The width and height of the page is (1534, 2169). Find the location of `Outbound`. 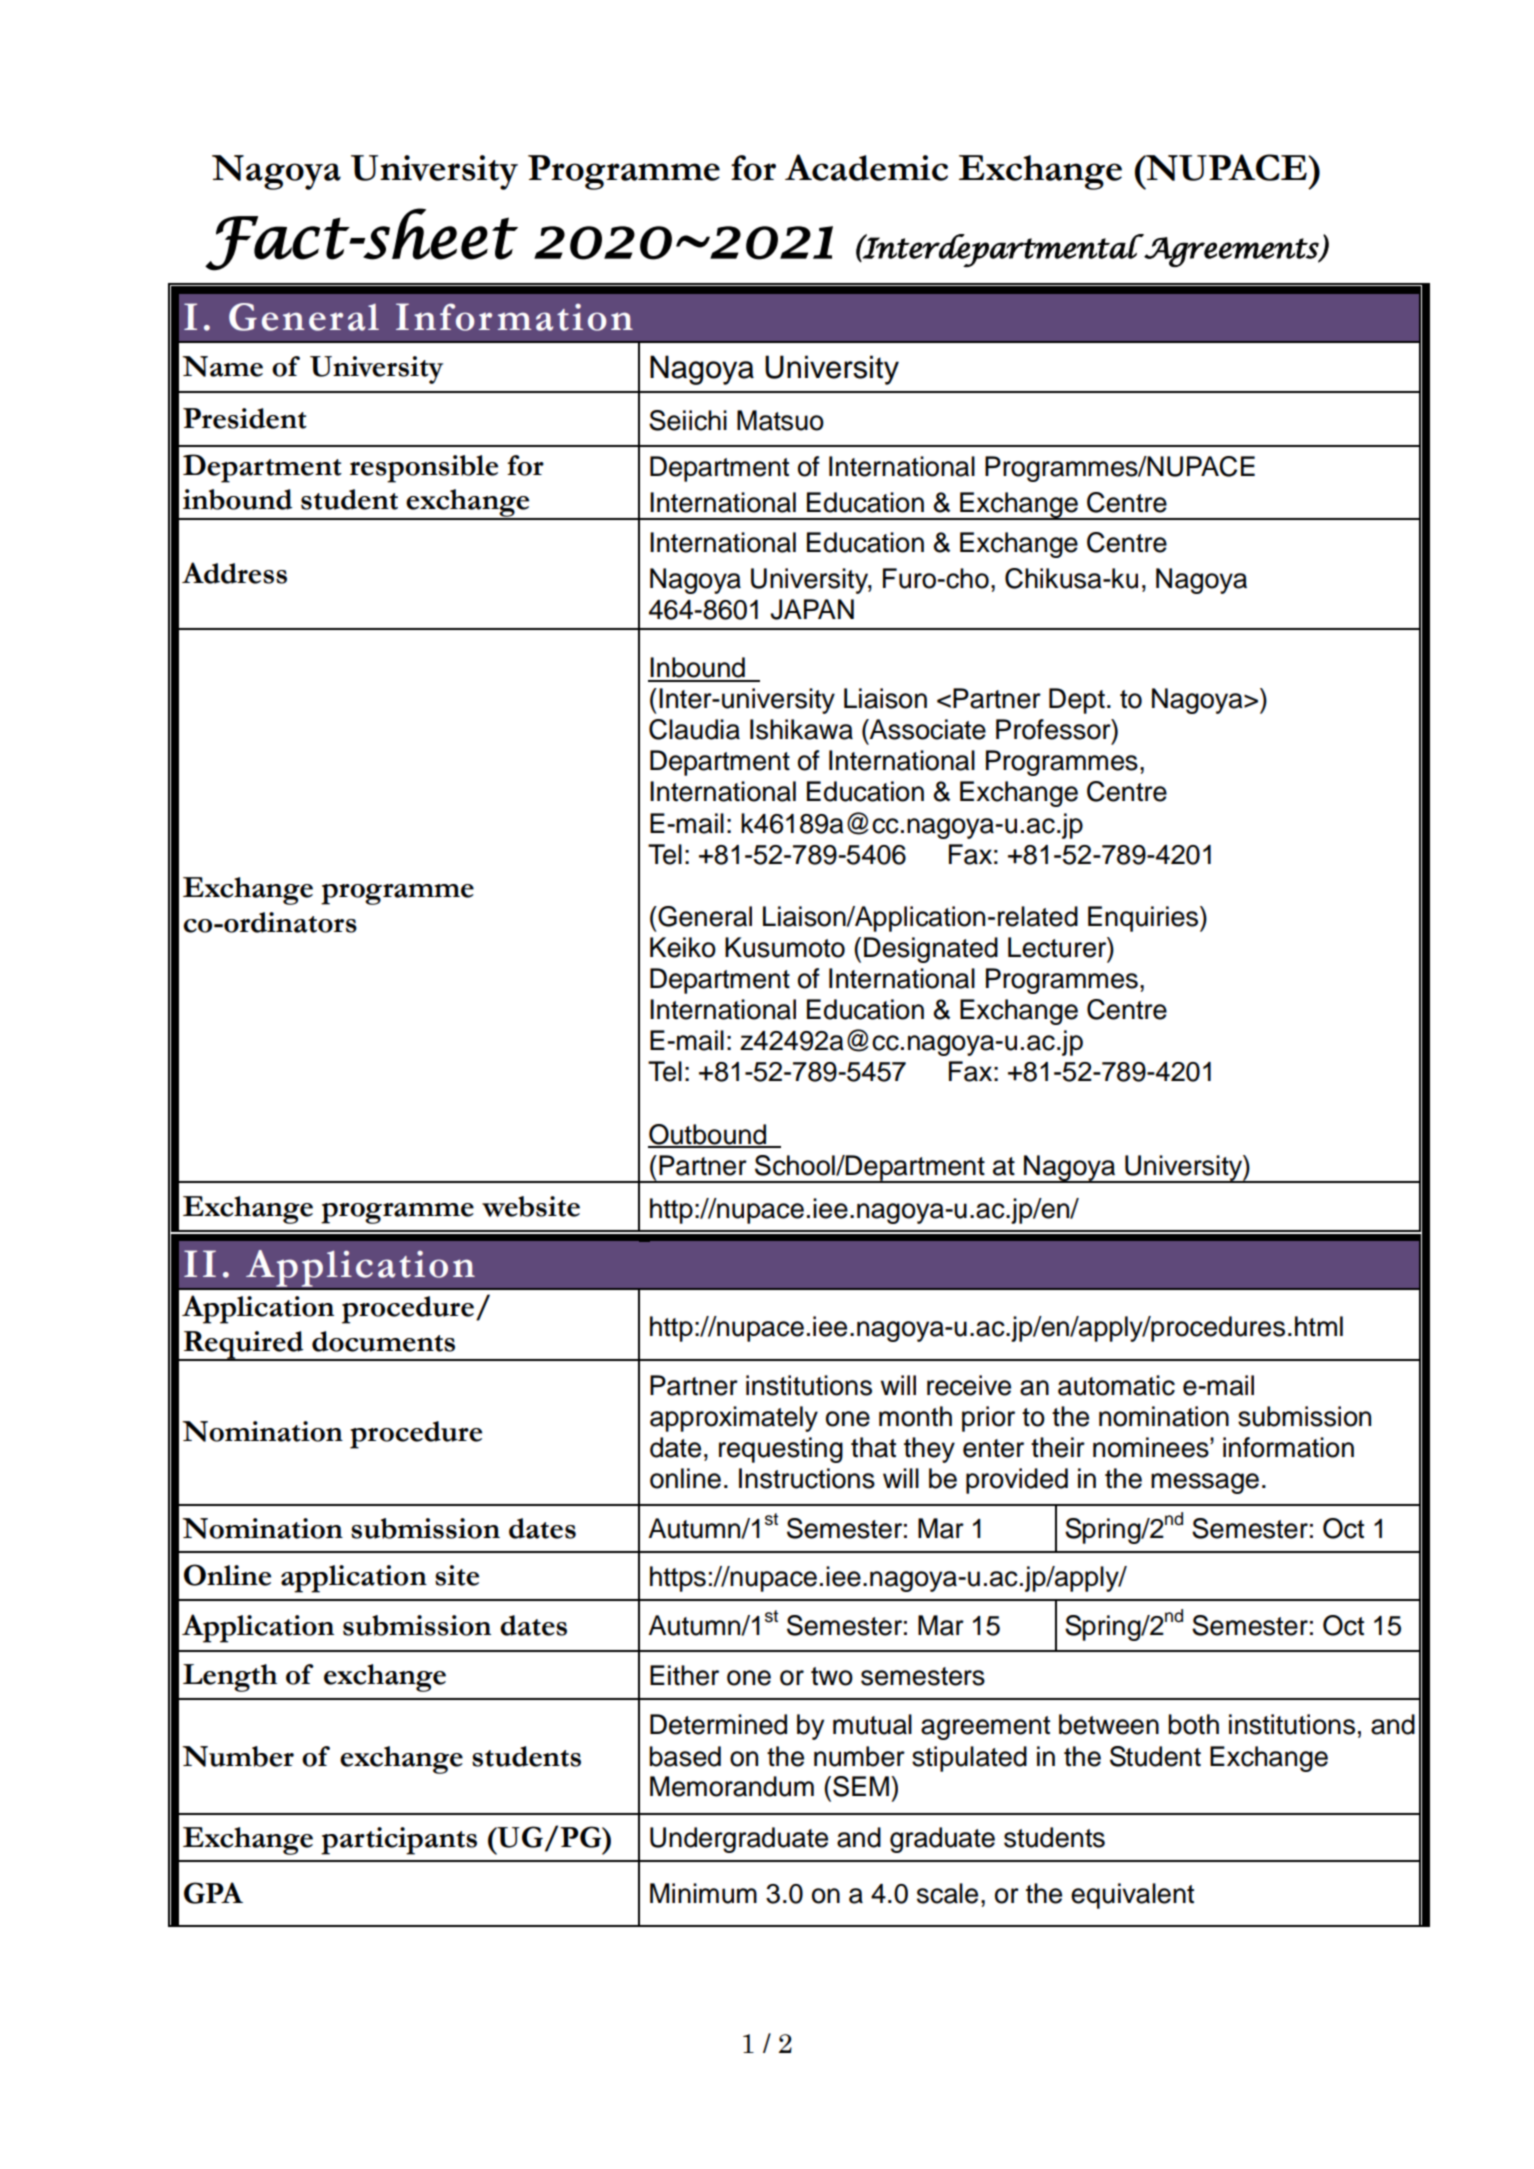

Outbound is located at coordinates (708, 1135).
